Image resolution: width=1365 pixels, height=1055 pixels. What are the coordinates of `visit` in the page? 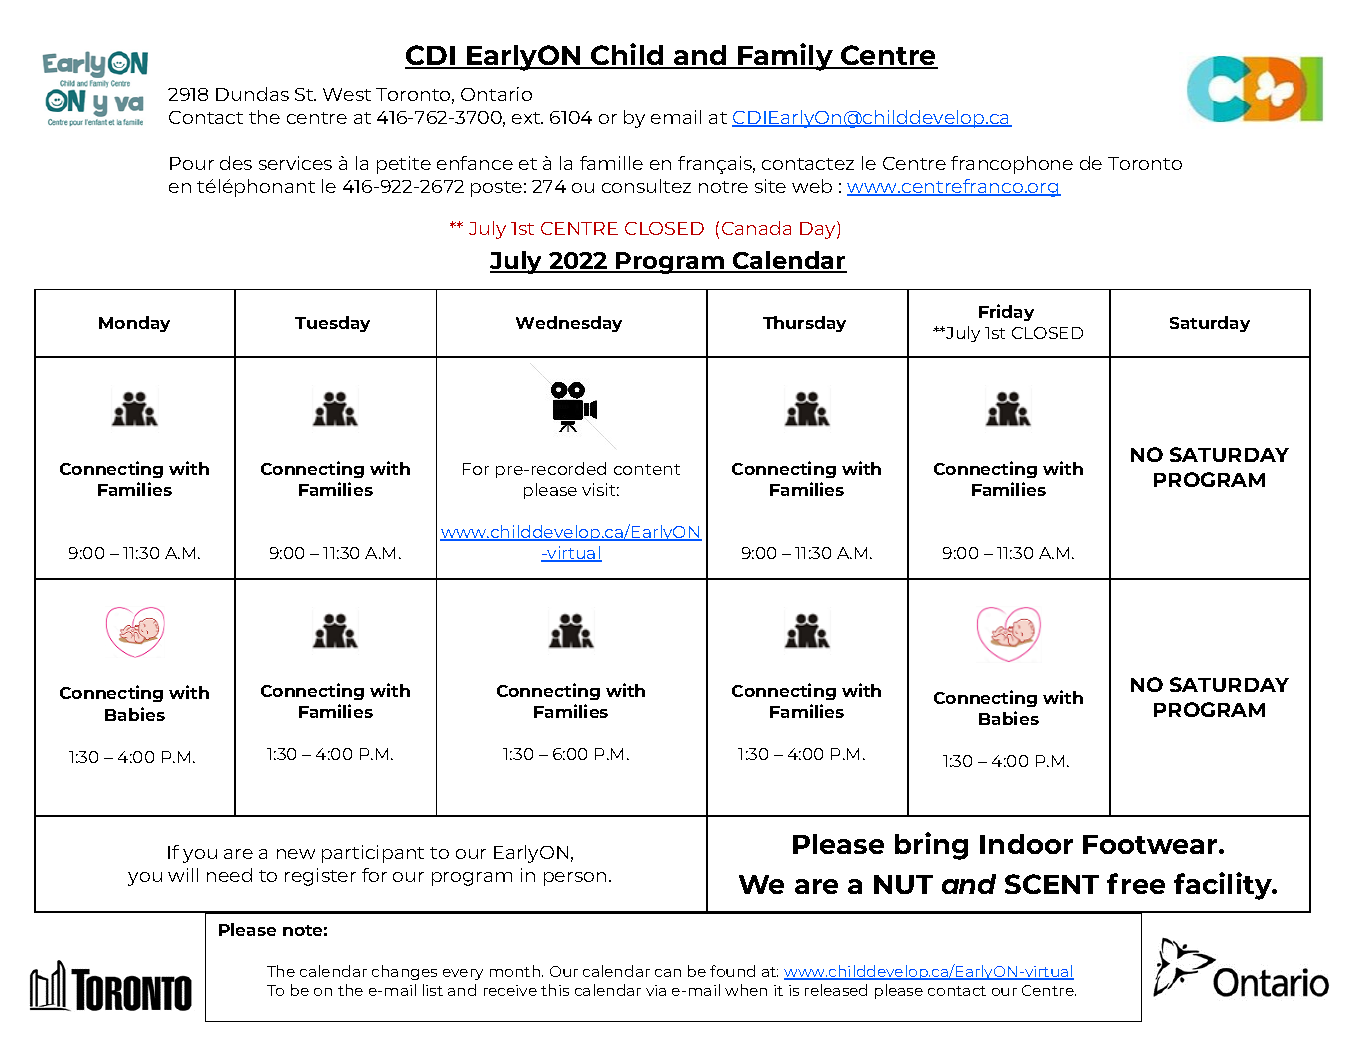 It's located at (600, 489).
